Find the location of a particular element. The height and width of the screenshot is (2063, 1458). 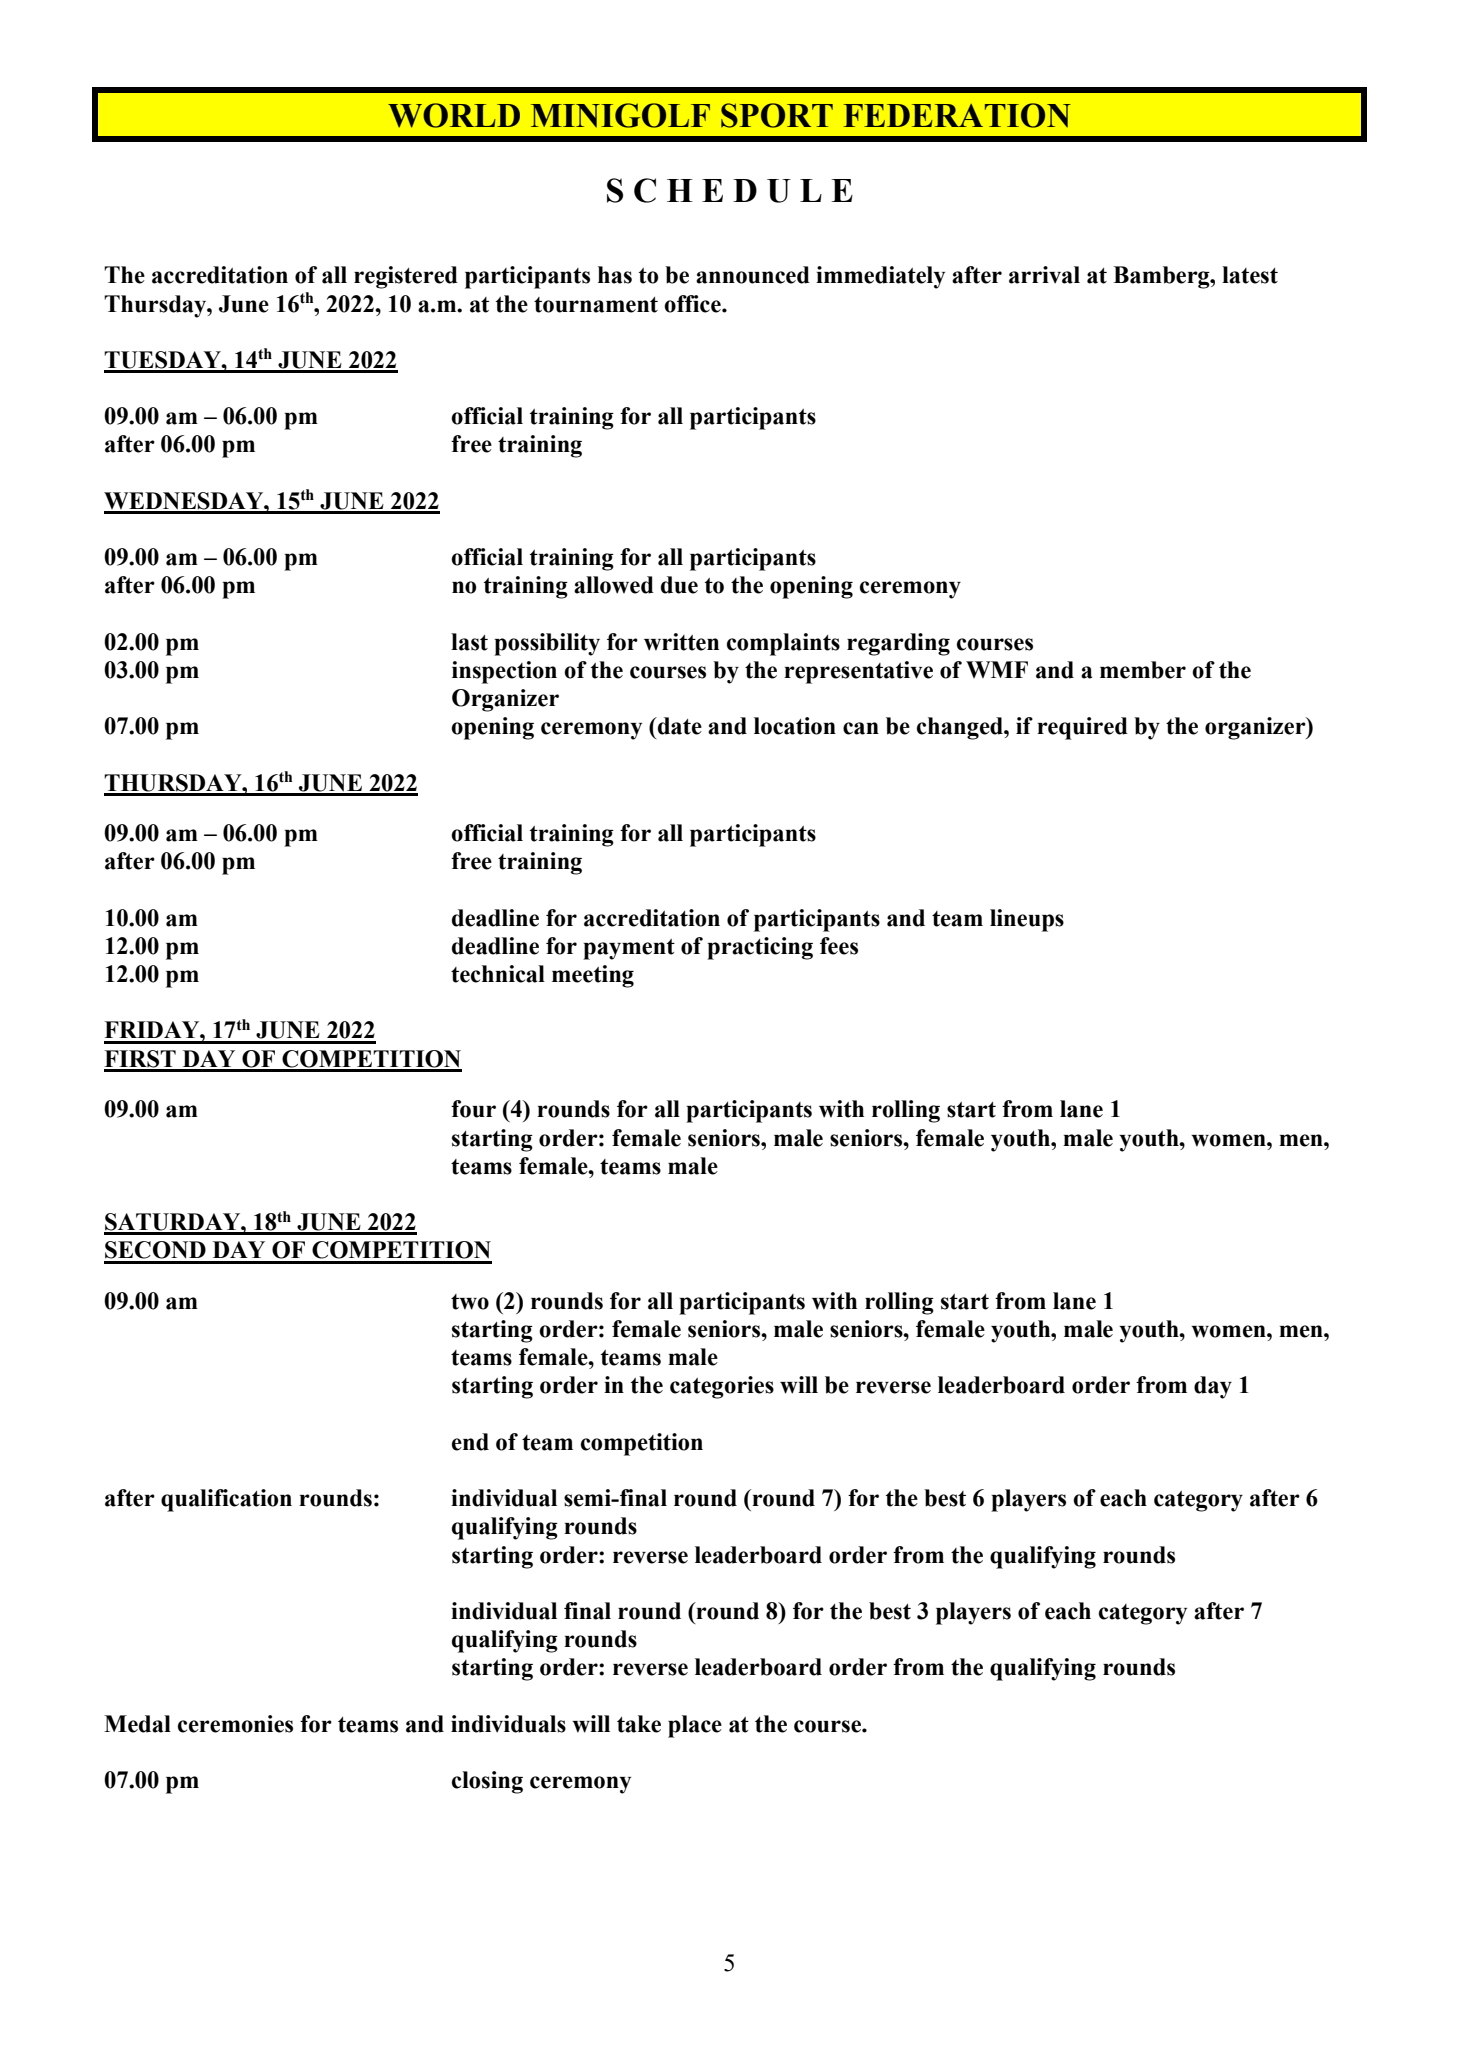

date is located at coordinates (679, 726).
